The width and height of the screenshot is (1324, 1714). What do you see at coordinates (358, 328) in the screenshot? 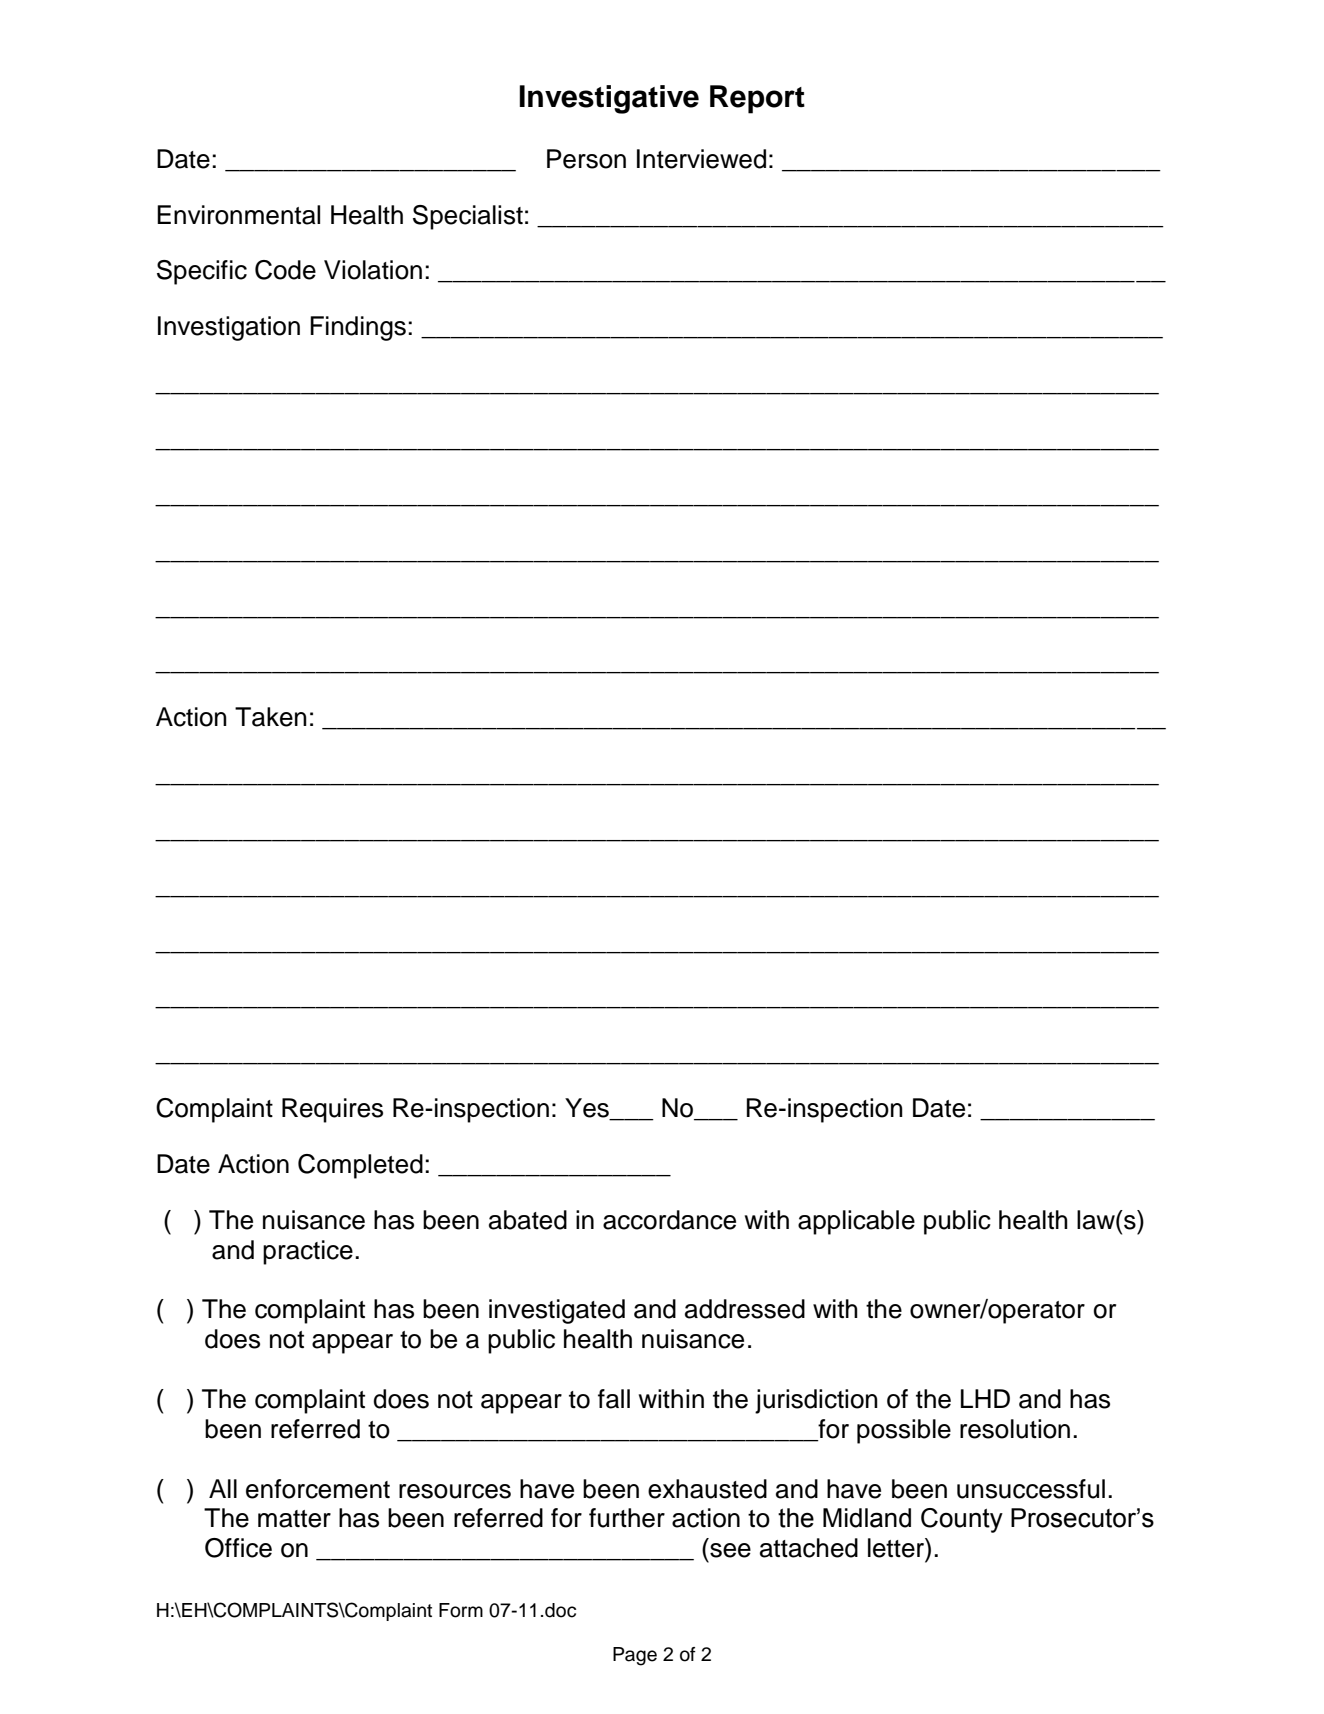
I see `Findings` at bounding box center [358, 328].
